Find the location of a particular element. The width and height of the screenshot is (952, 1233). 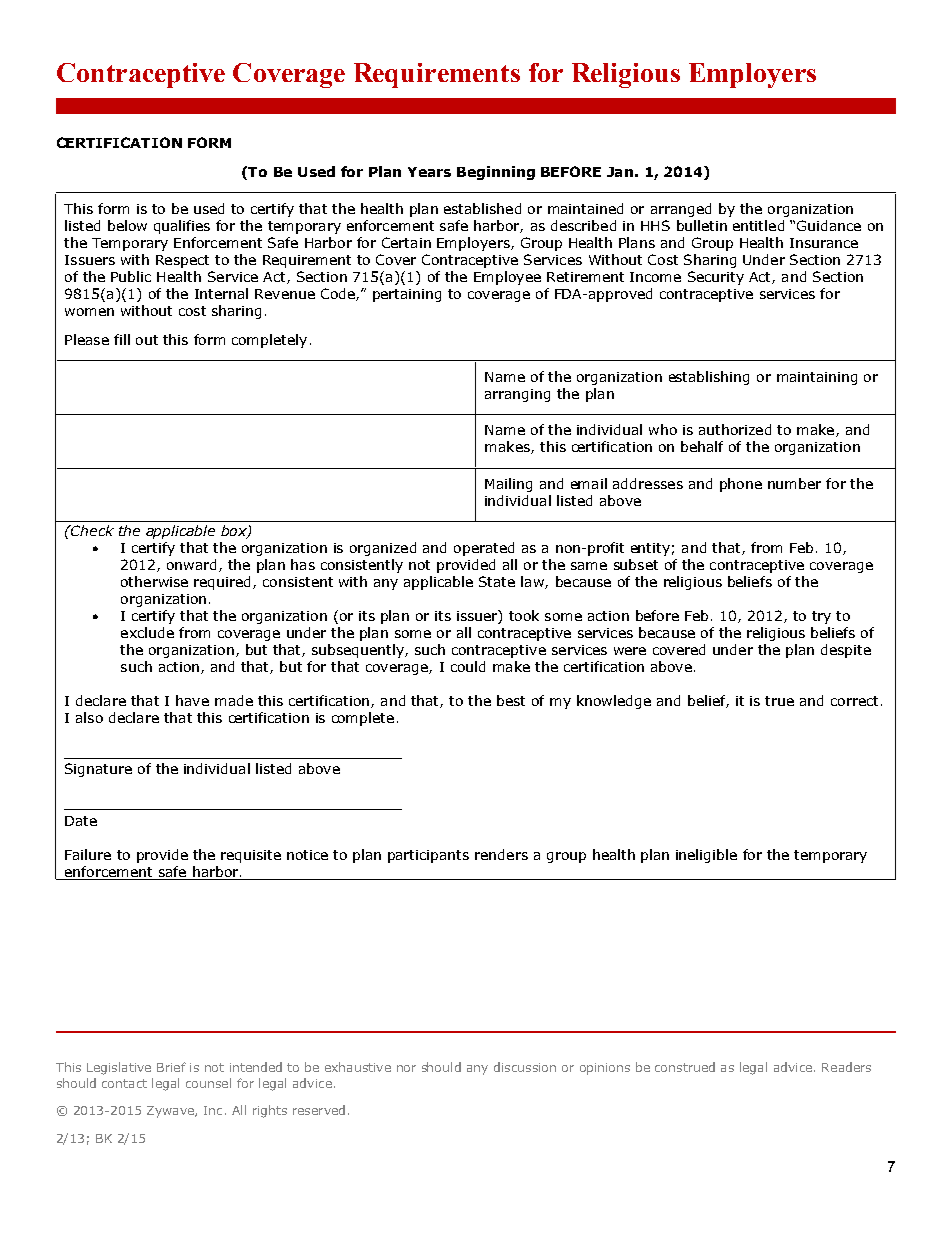

established is located at coordinates (482, 208).
